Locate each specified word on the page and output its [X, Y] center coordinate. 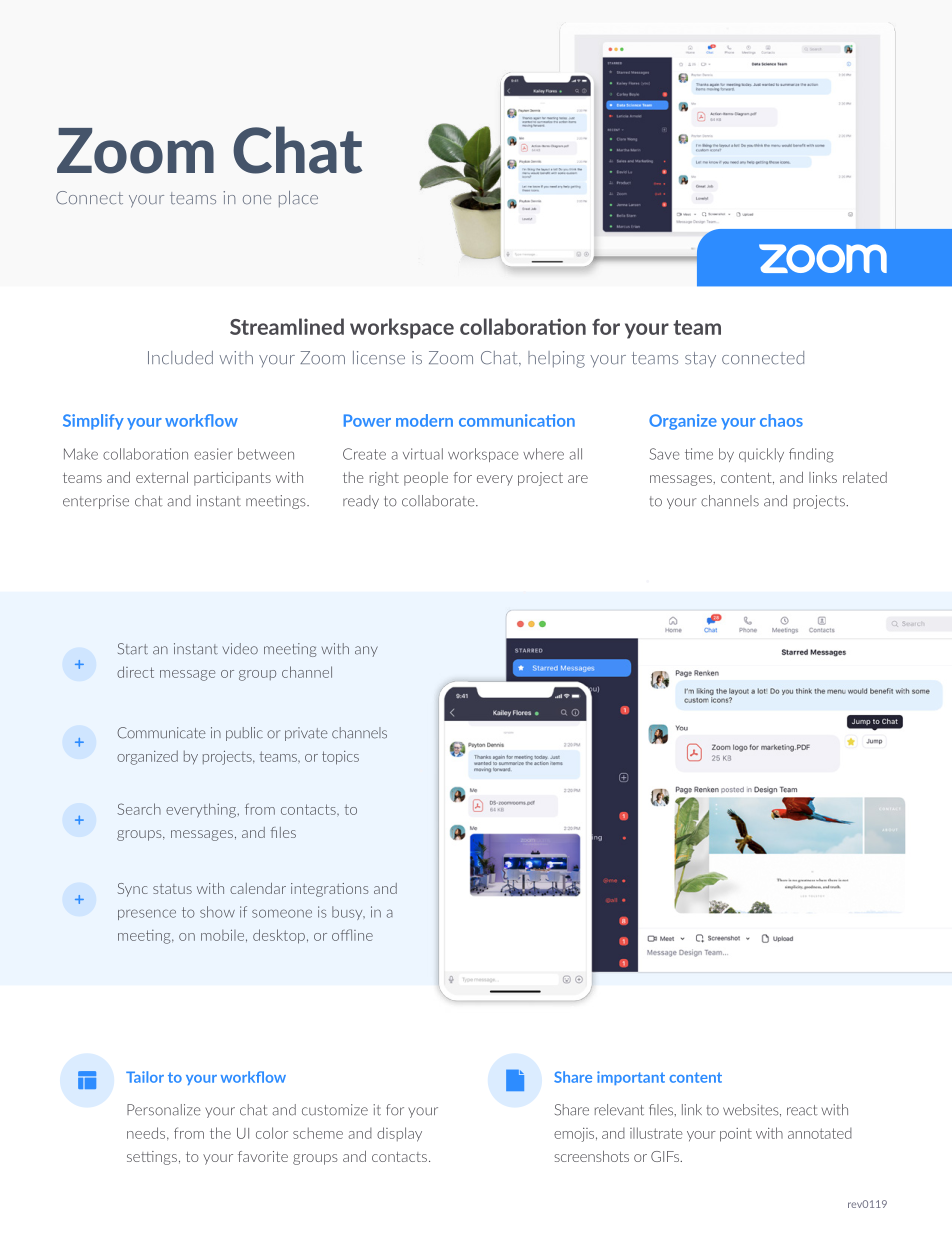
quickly [761, 455]
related [865, 477]
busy [348, 913]
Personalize [164, 1110]
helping [556, 359]
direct [135, 672]
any [366, 651]
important [631, 1078]
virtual [423, 454]
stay [700, 360]
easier [213, 454]
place [298, 199]
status [172, 889]
